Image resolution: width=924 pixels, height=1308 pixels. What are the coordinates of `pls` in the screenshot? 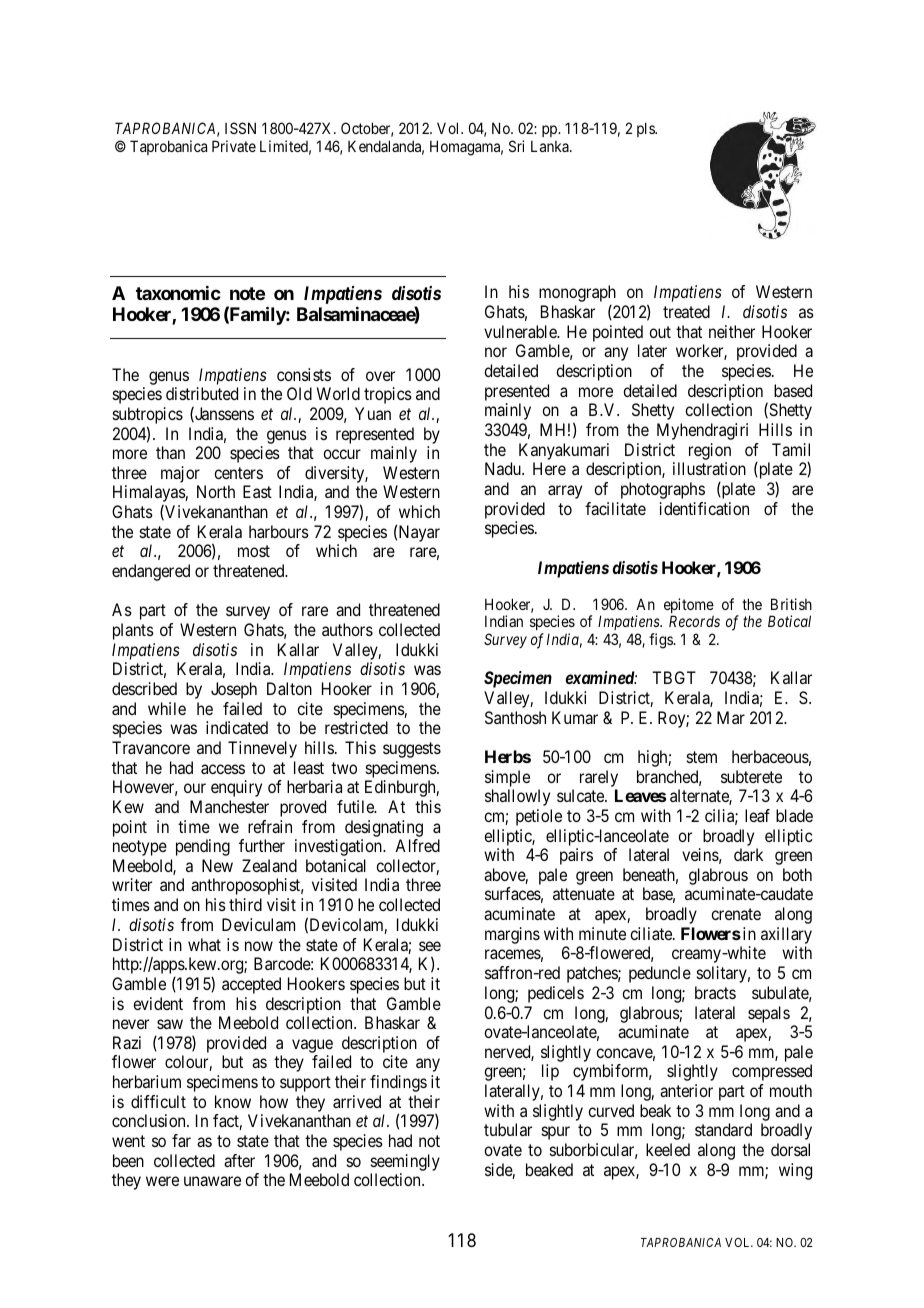 It's located at (646, 129).
